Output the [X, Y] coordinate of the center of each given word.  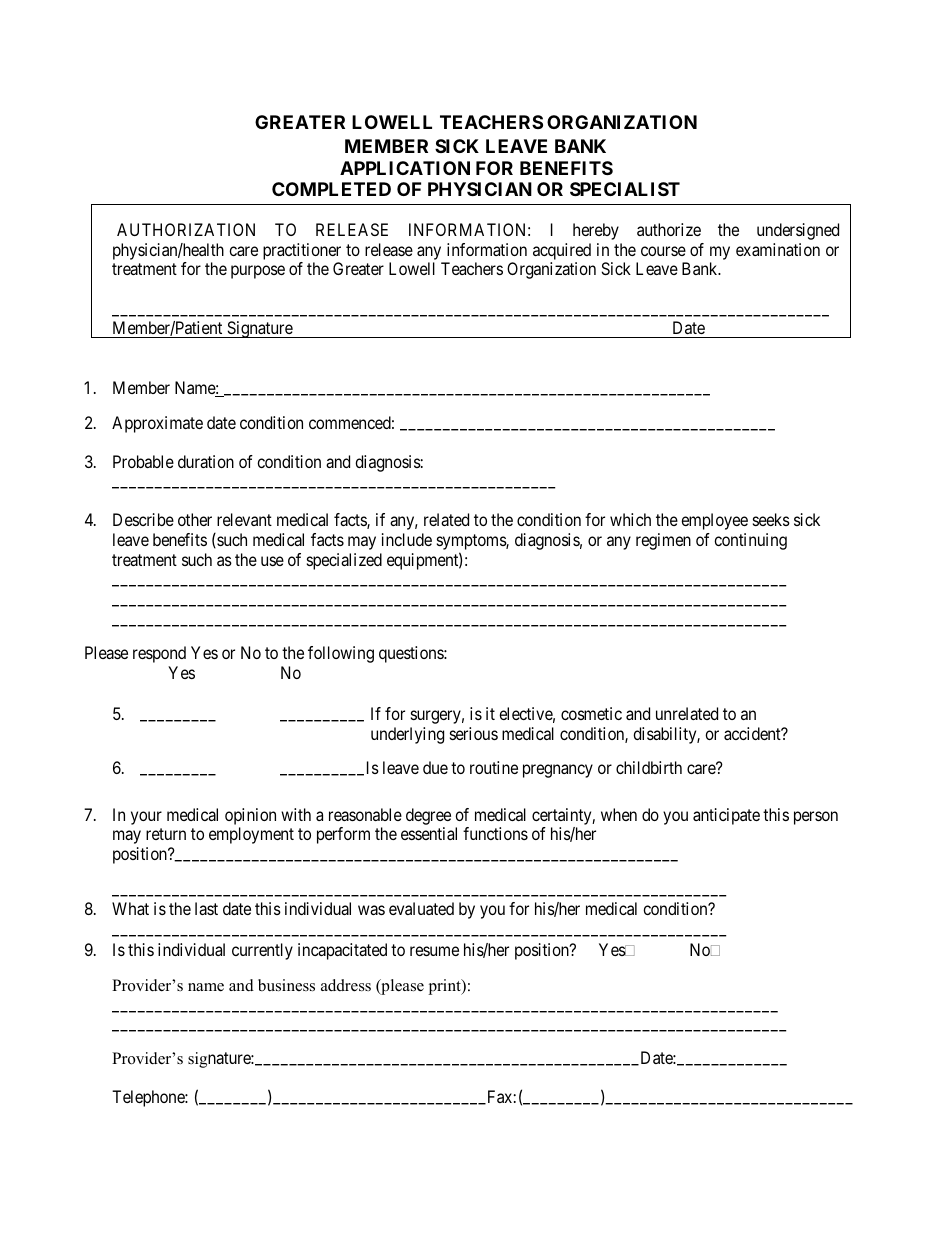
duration [206, 461]
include [407, 539]
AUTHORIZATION [186, 229]
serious [474, 733]
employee [714, 521]
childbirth [649, 767]
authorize [669, 229]
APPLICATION [405, 168]
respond [159, 654]
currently [262, 951]
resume [434, 951]
